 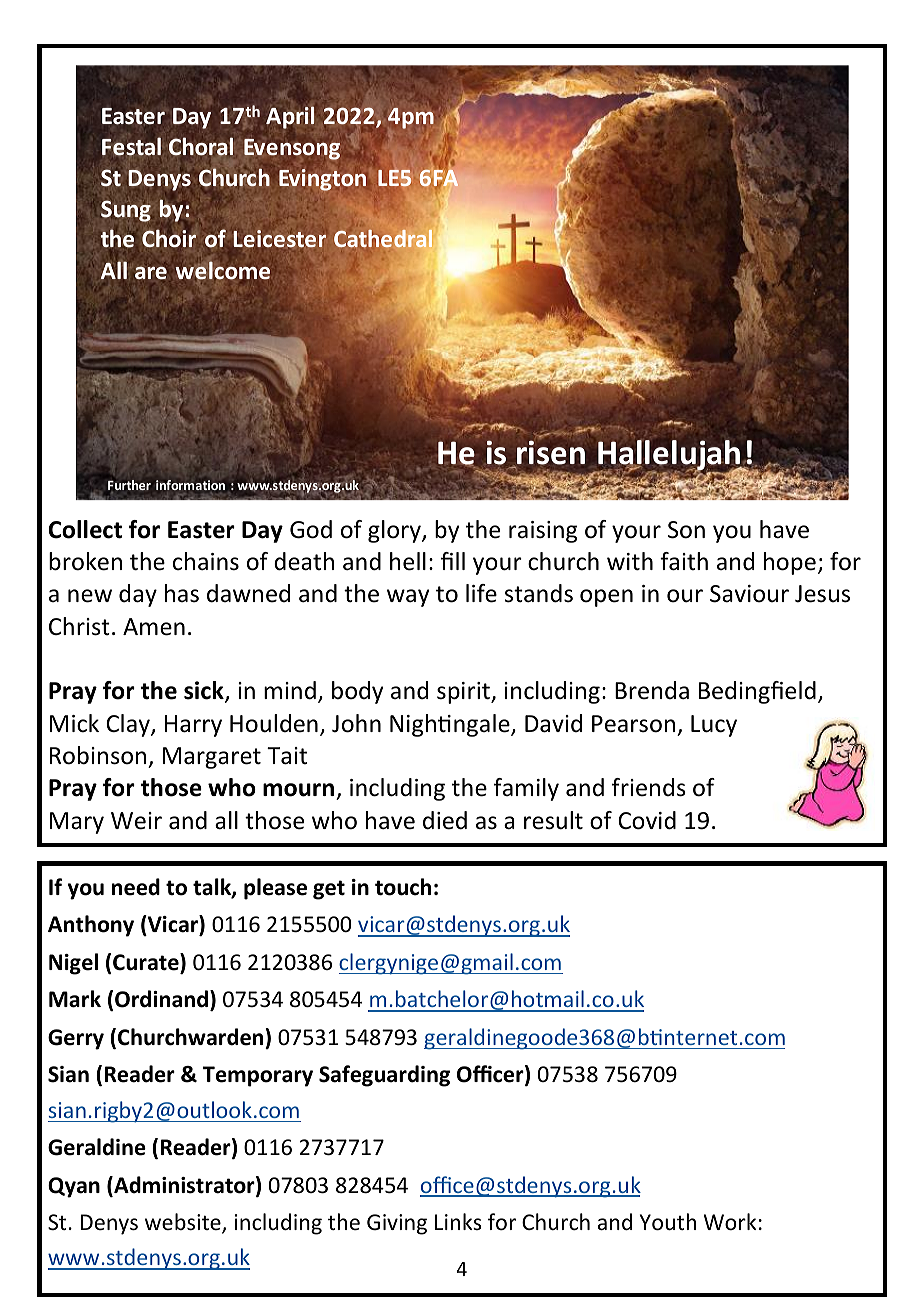 I want to click on Lucy, so click(x=714, y=726).
